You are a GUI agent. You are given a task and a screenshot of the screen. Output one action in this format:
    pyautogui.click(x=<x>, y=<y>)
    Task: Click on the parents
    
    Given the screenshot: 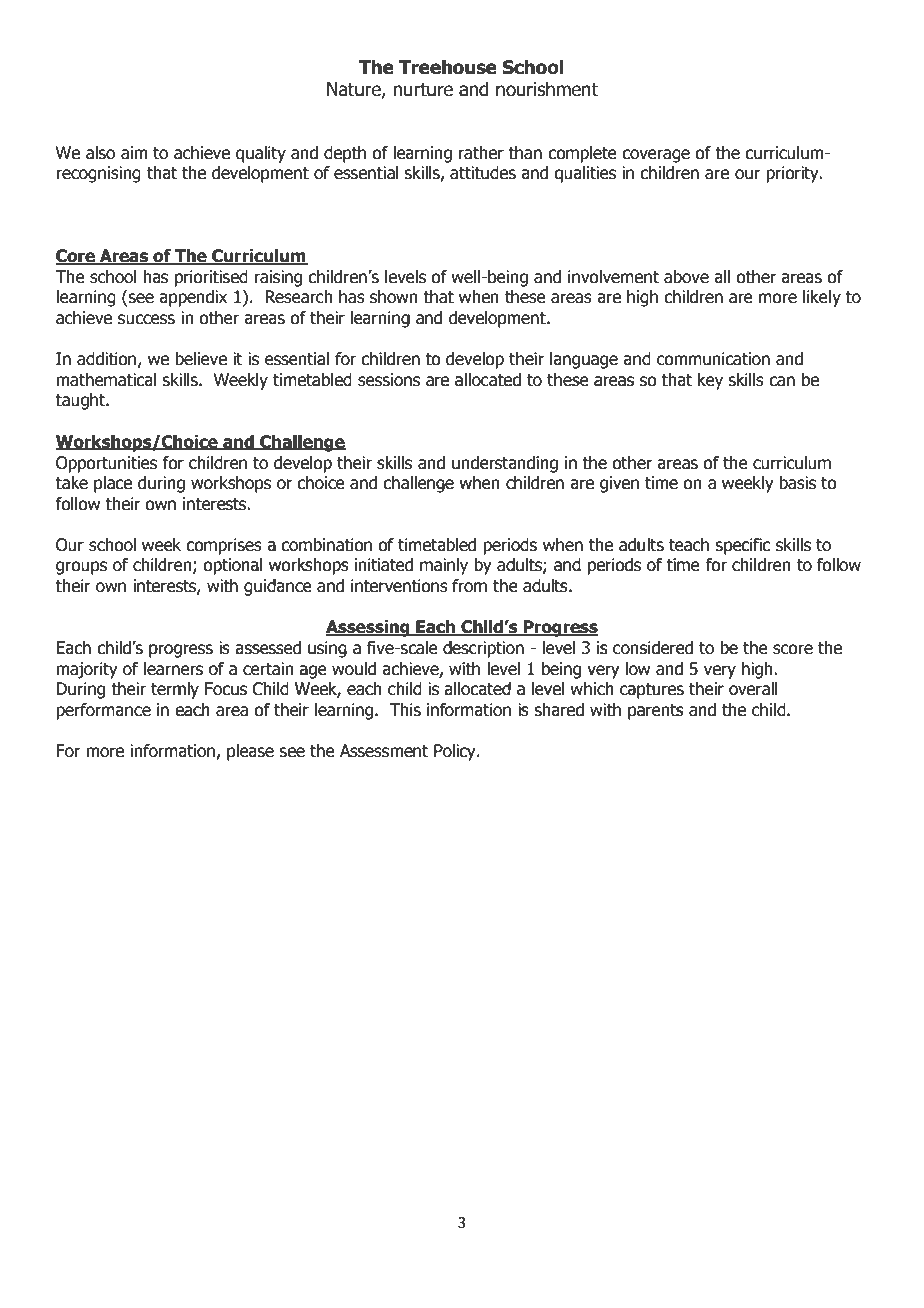 What is the action you would take?
    pyautogui.click(x=656, y=712)
